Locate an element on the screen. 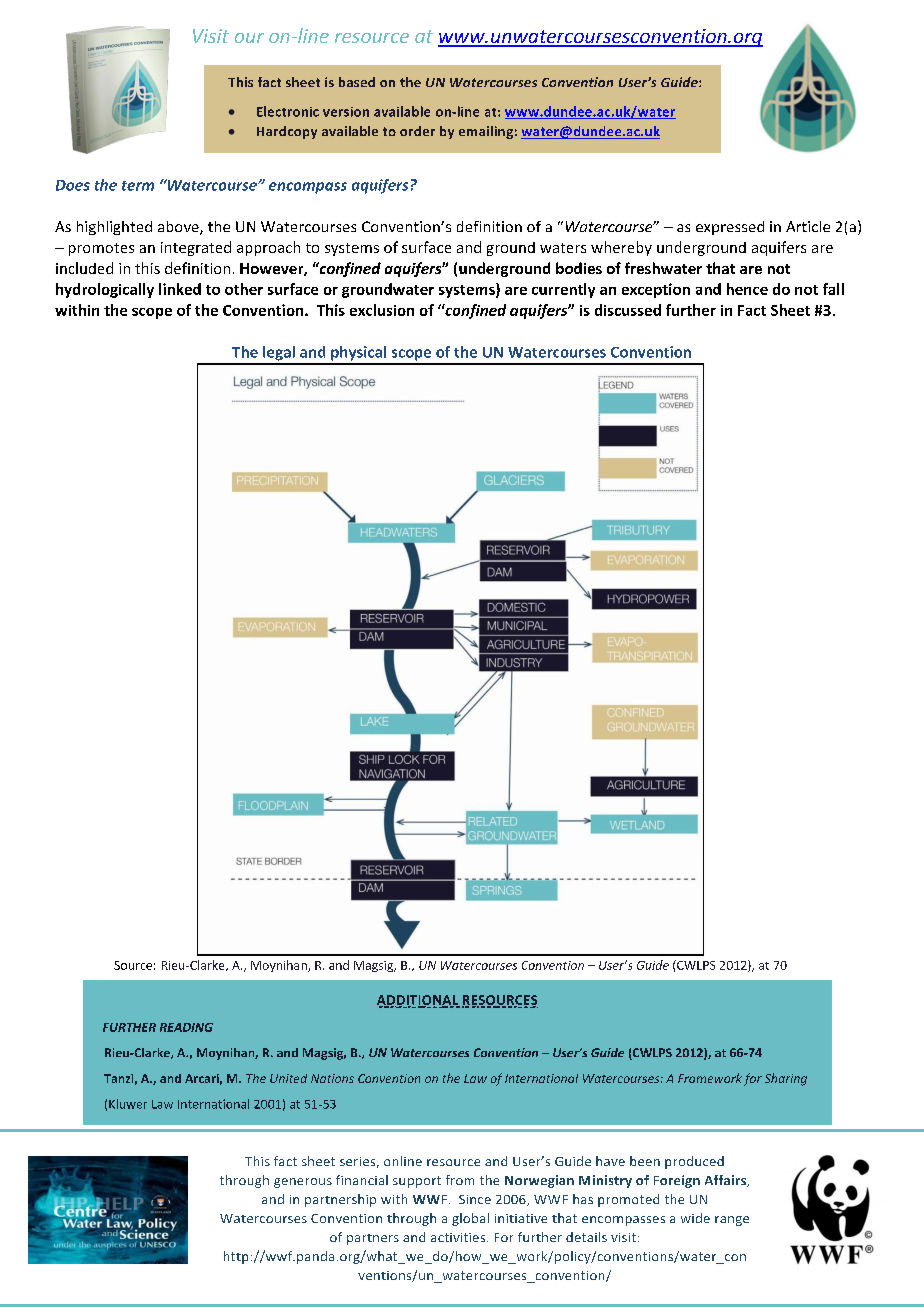  order is located at coordinates (417, 131).
